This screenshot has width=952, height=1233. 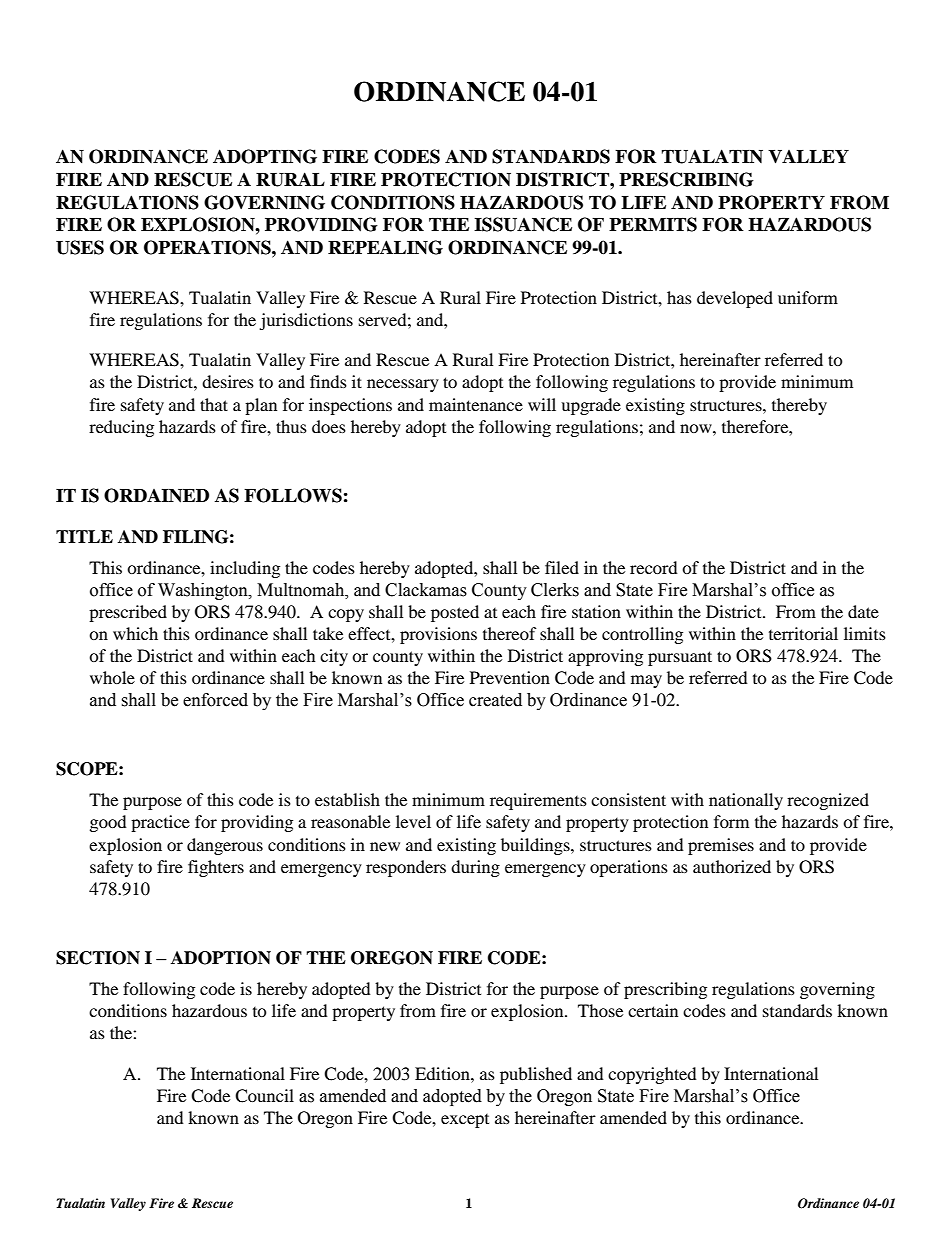 What do you see at coordinates (510, 677) in the screenshot?
I see `Prevention` at bounding box center [510, 677].
